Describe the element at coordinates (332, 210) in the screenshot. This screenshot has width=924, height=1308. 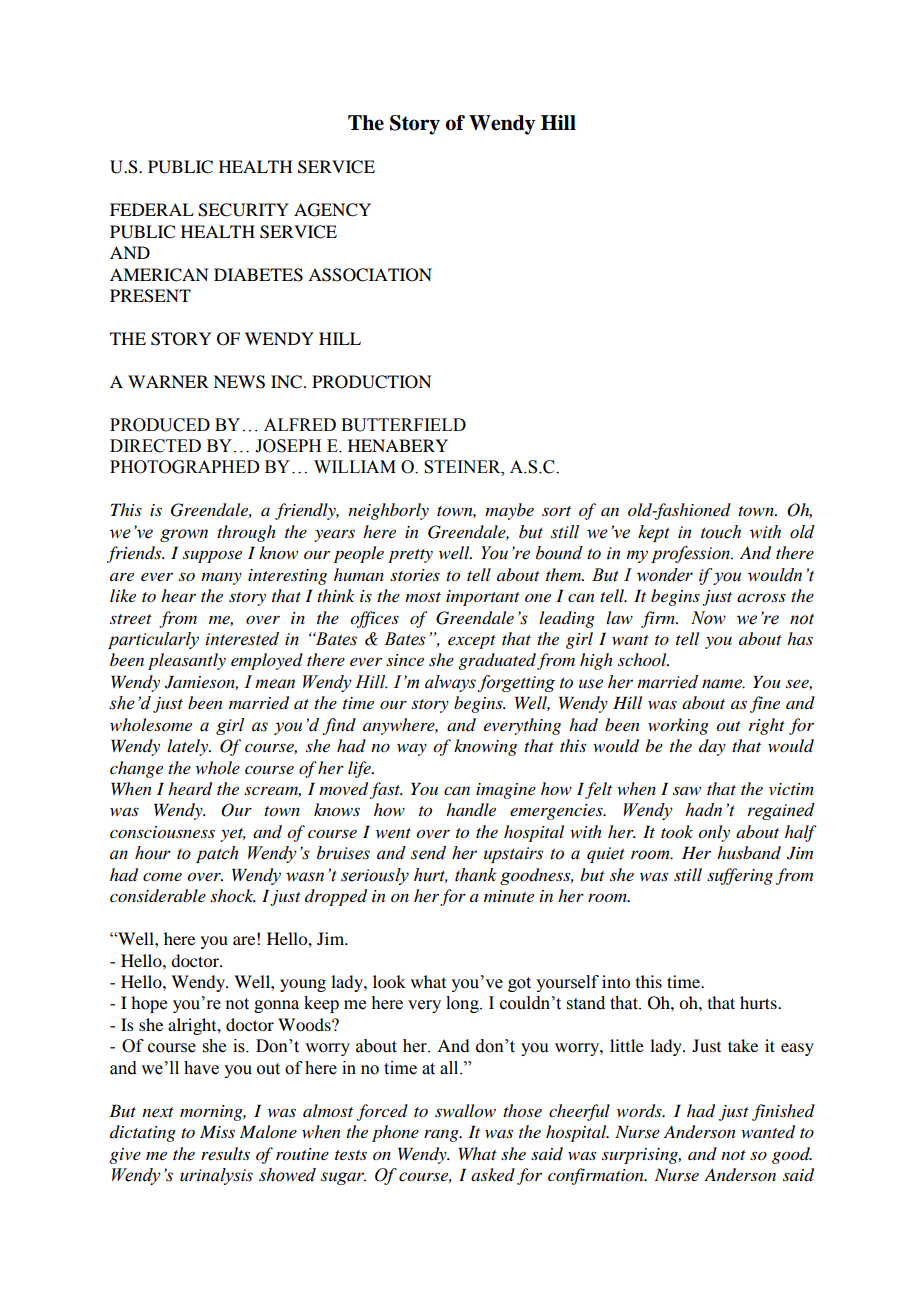
I see `AGENCY` at that location.
